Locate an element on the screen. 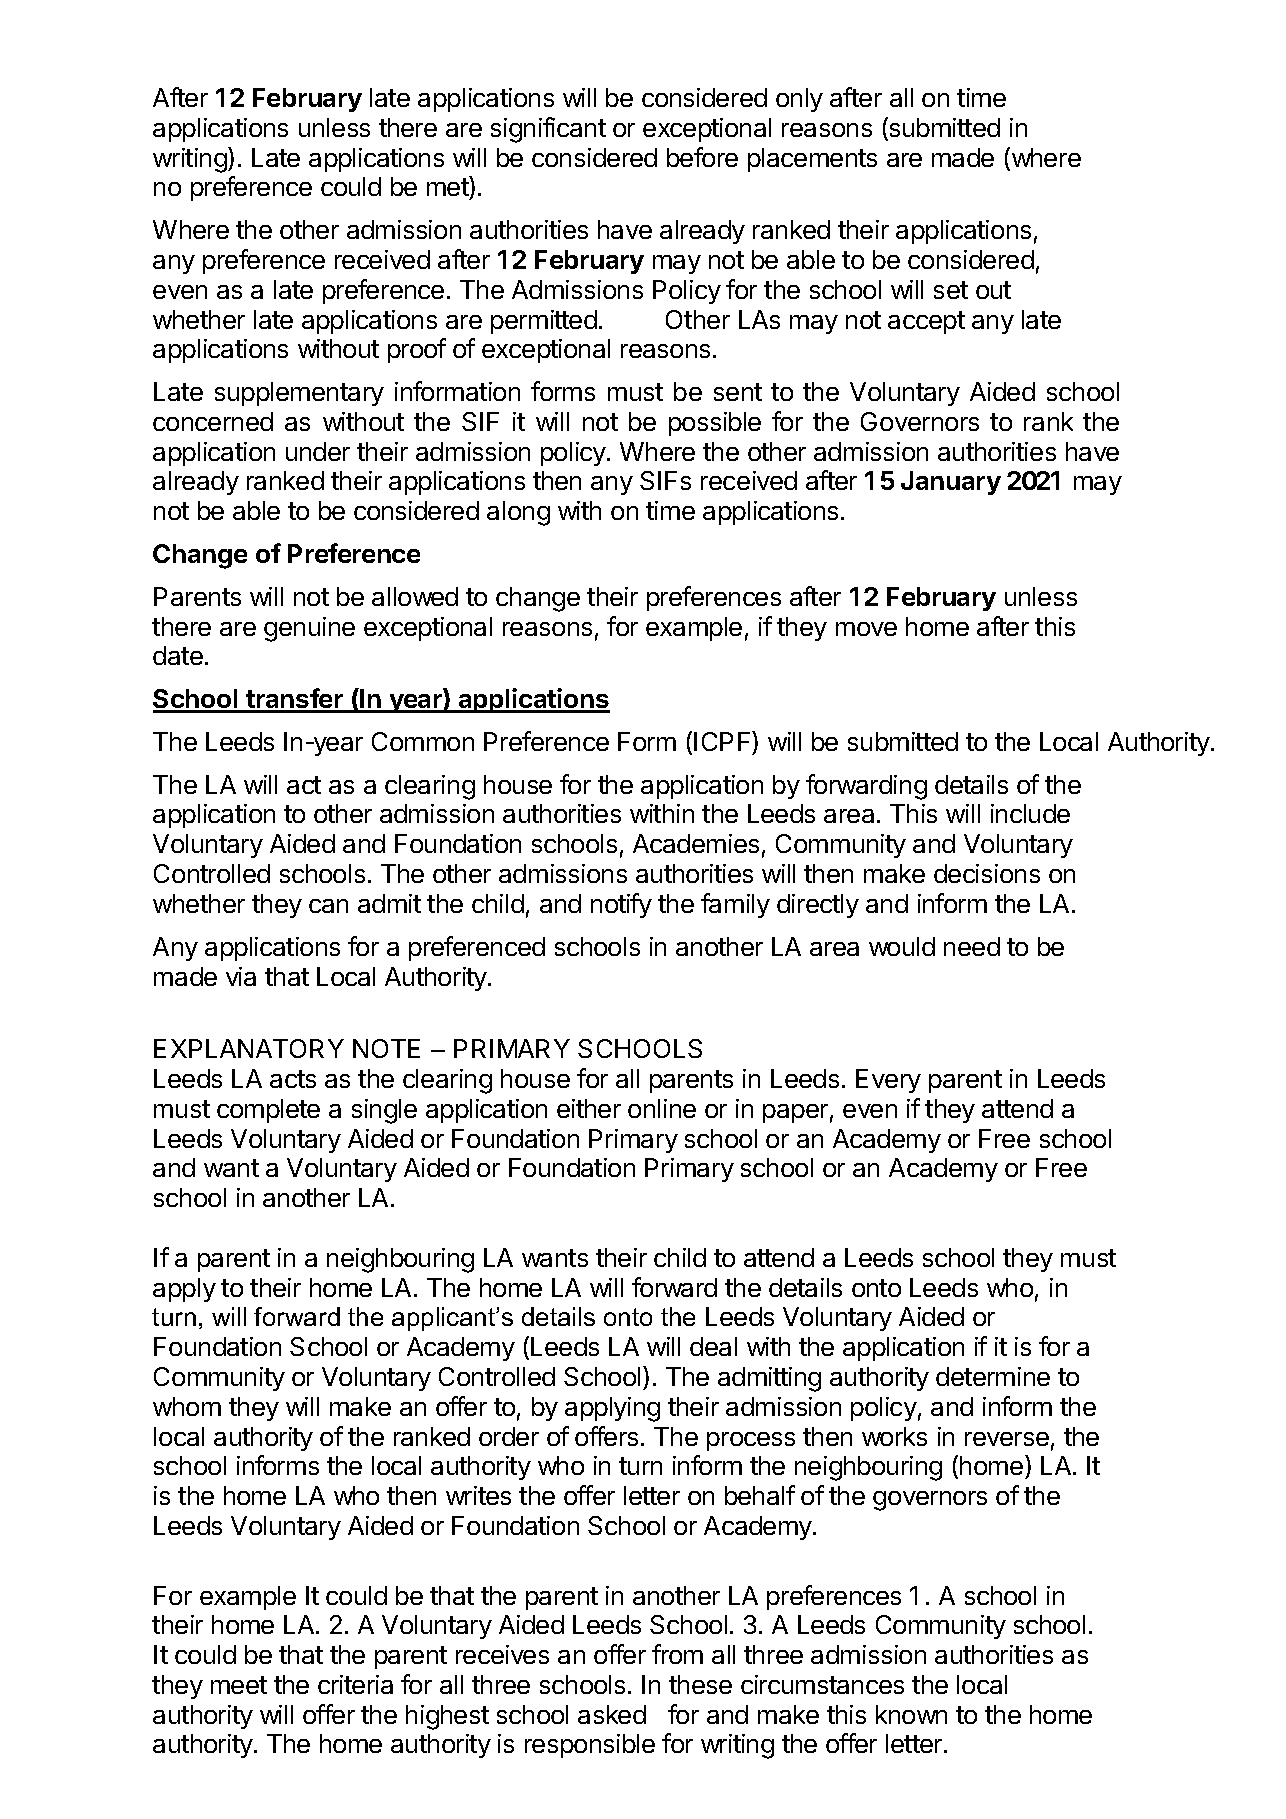 Image resolution: width=1286 pixels, height=1819 pixels. Every is located at coordinates (888, 1081).
